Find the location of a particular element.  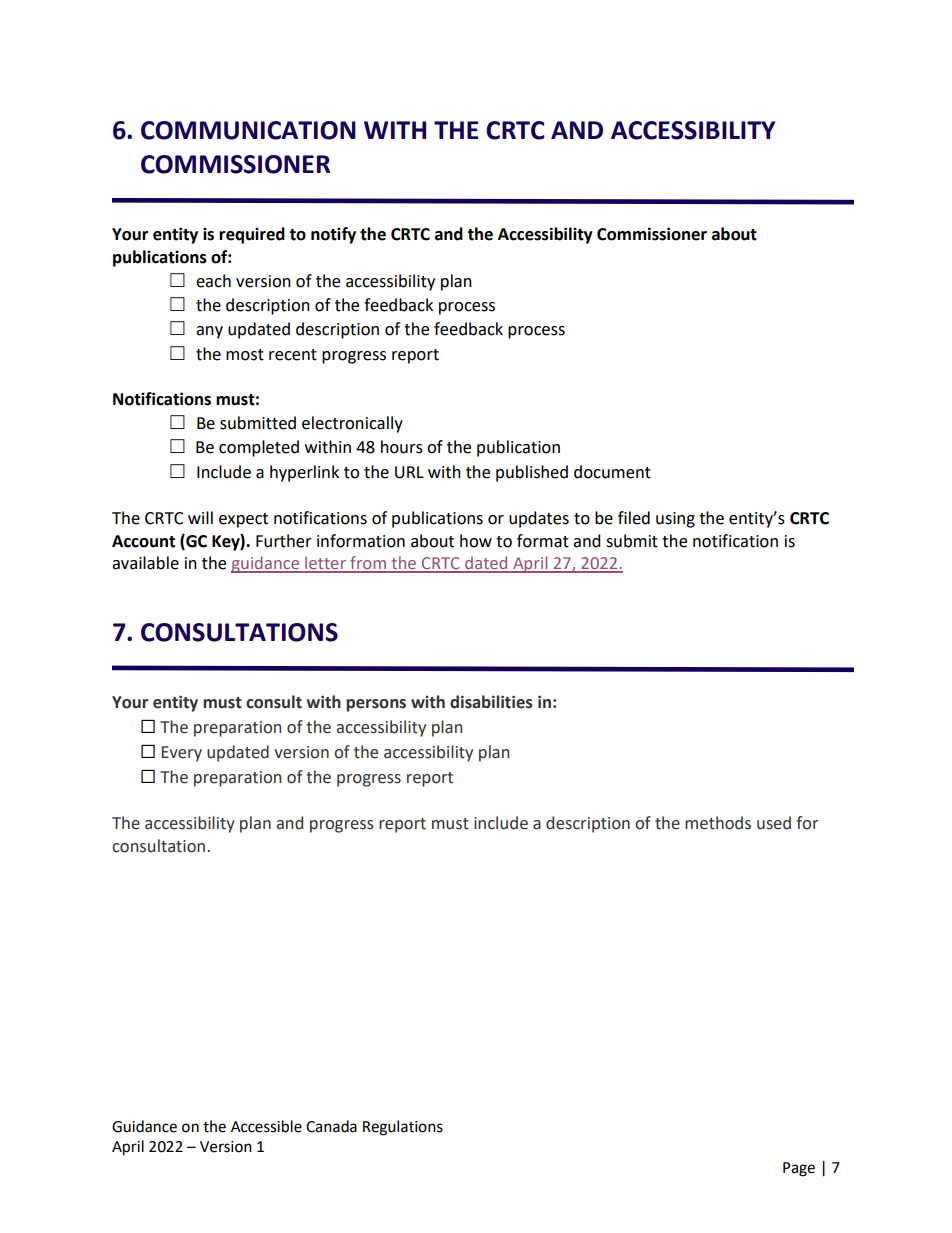

document is located at coordinates (612, 472).
